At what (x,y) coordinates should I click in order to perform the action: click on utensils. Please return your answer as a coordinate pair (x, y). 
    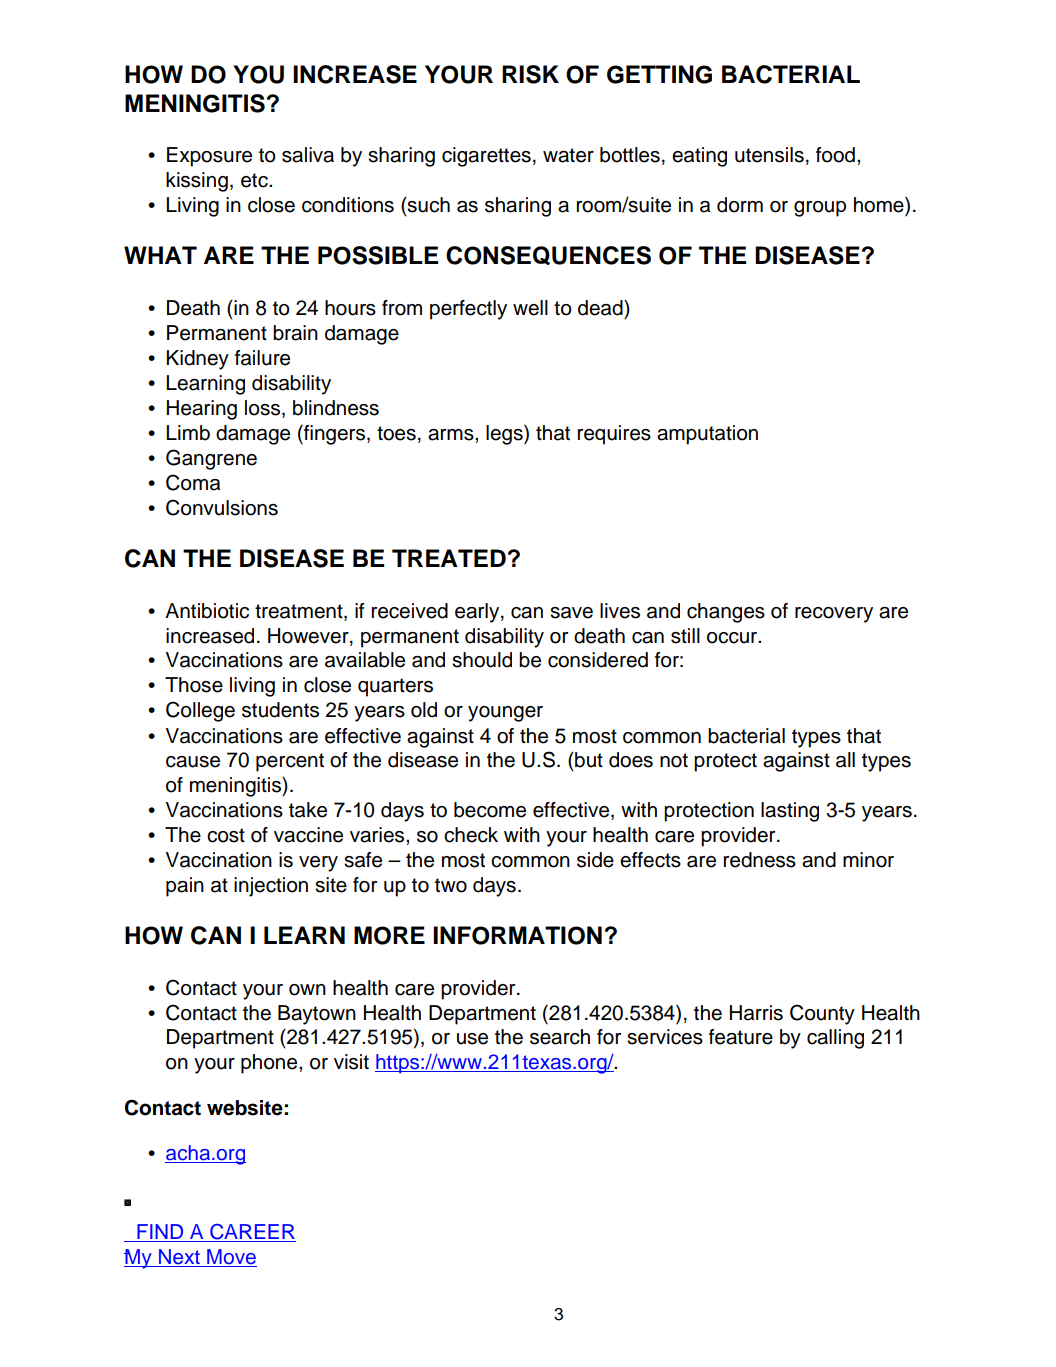
    Looking at the image, I should click on (769, 155).
